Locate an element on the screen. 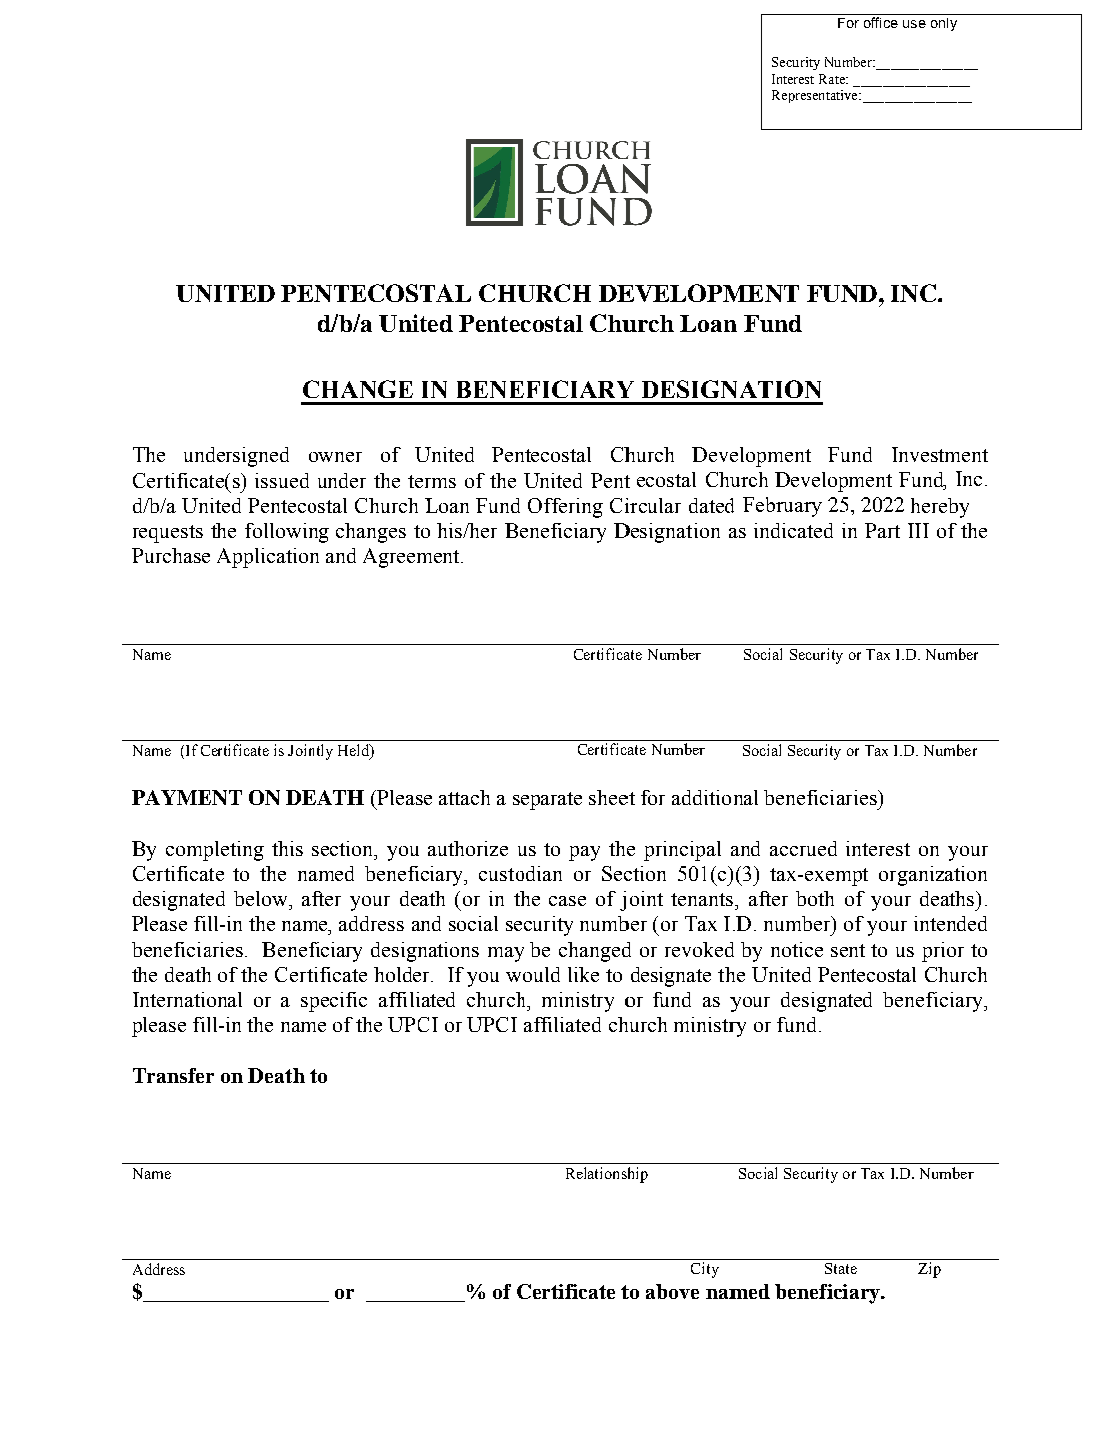 This screenshot has height=1449, width=1119. notice is located at coordinates (797, 949).
